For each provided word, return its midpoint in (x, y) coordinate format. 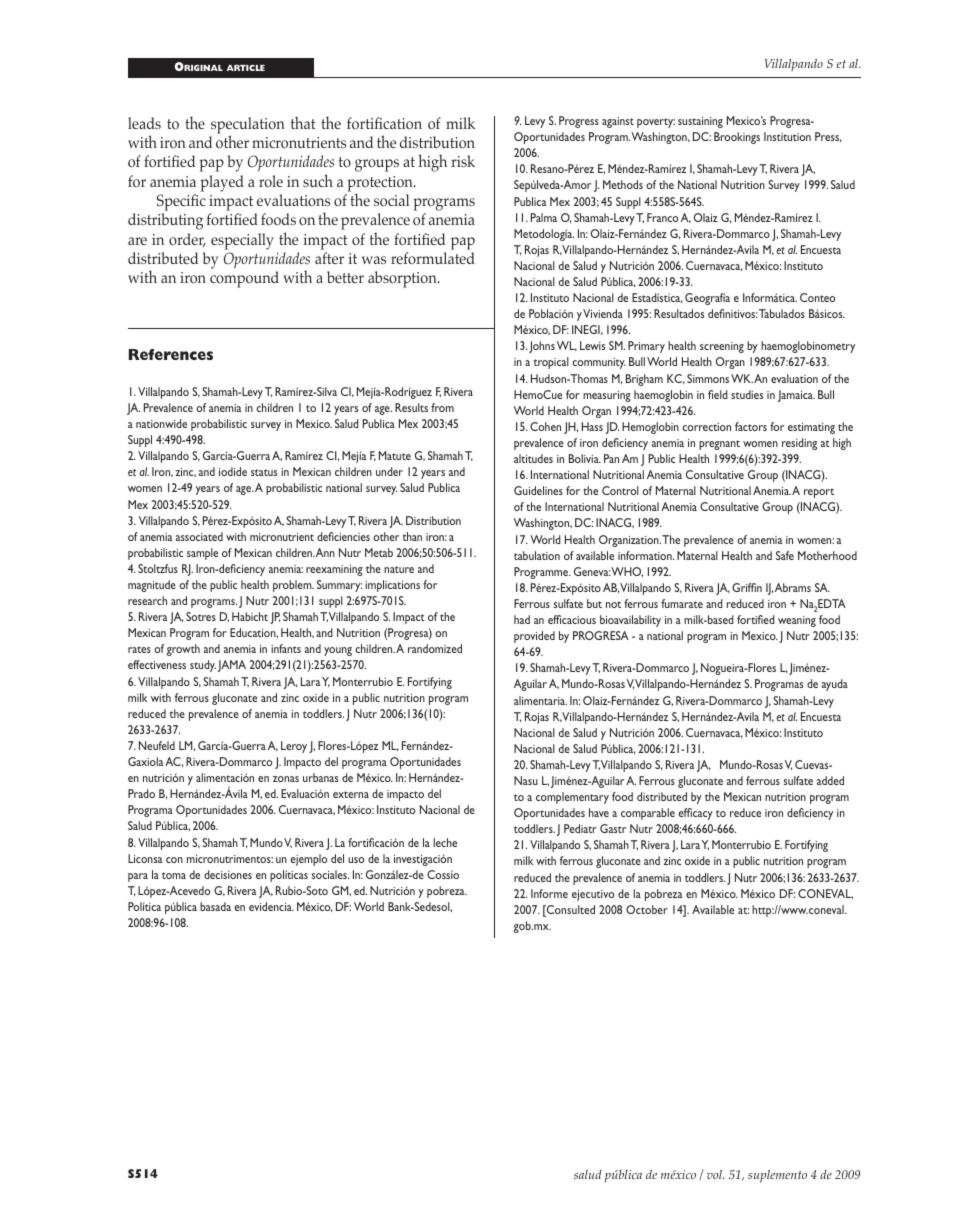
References (171, 354)
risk (463, 161)
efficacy (696, 814)
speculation (248, 126)
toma (174, 875)
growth (183, 650)
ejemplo (309, 860)
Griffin (747, 587)
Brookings (737, 138)
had (522, 619)
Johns (542, 347)
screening (722, 347)
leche (445, 842)
